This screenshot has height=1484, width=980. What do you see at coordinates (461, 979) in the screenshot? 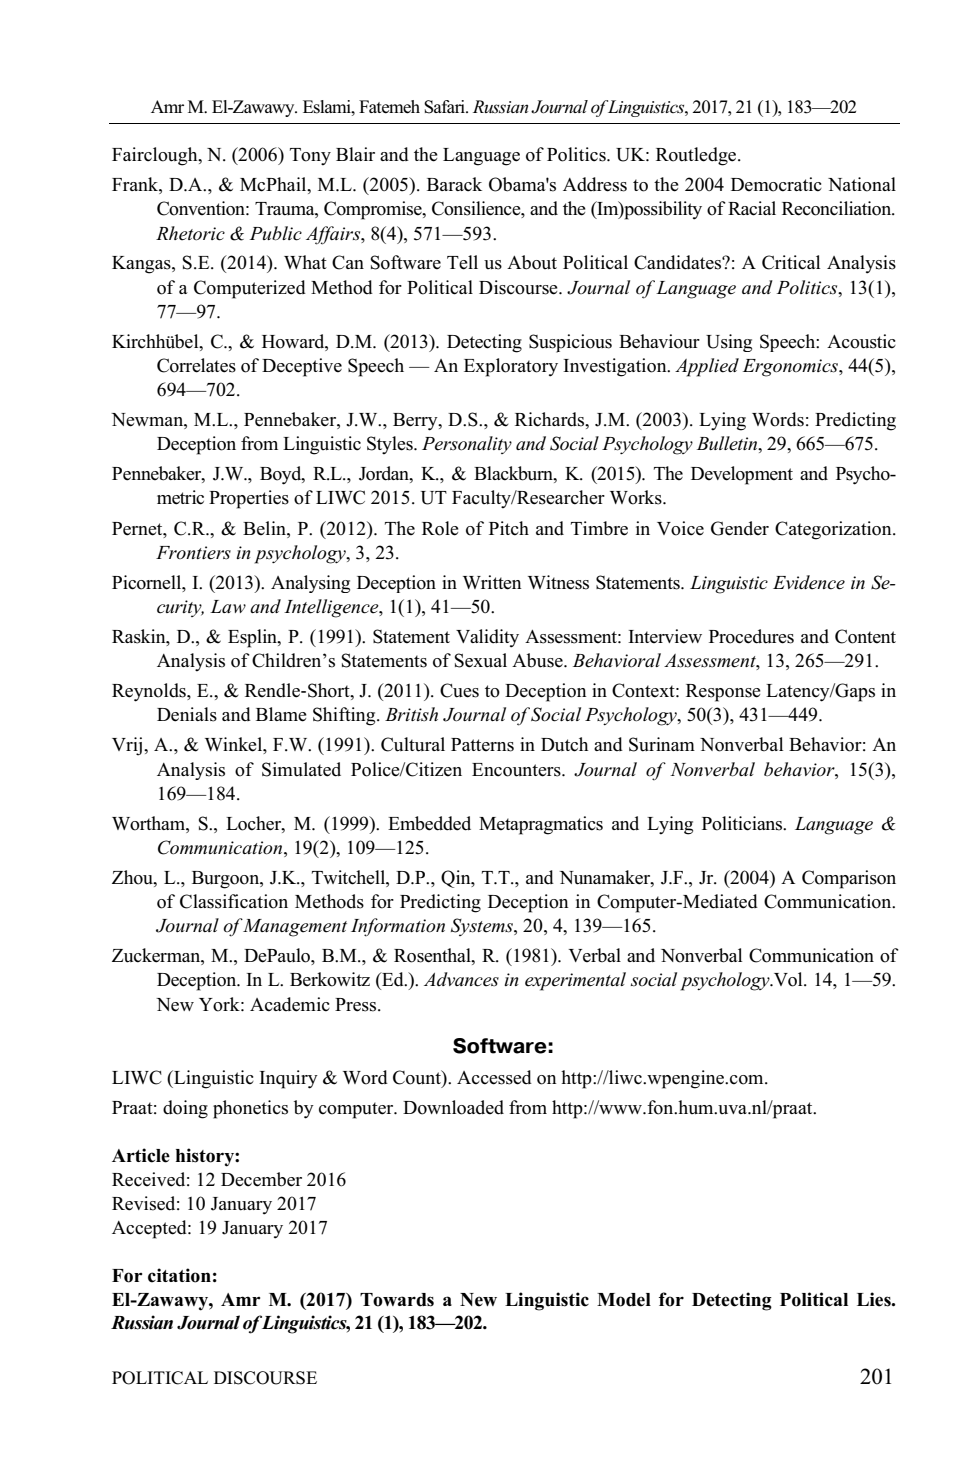
I see `Advances` at bounding box center [461, 979].
